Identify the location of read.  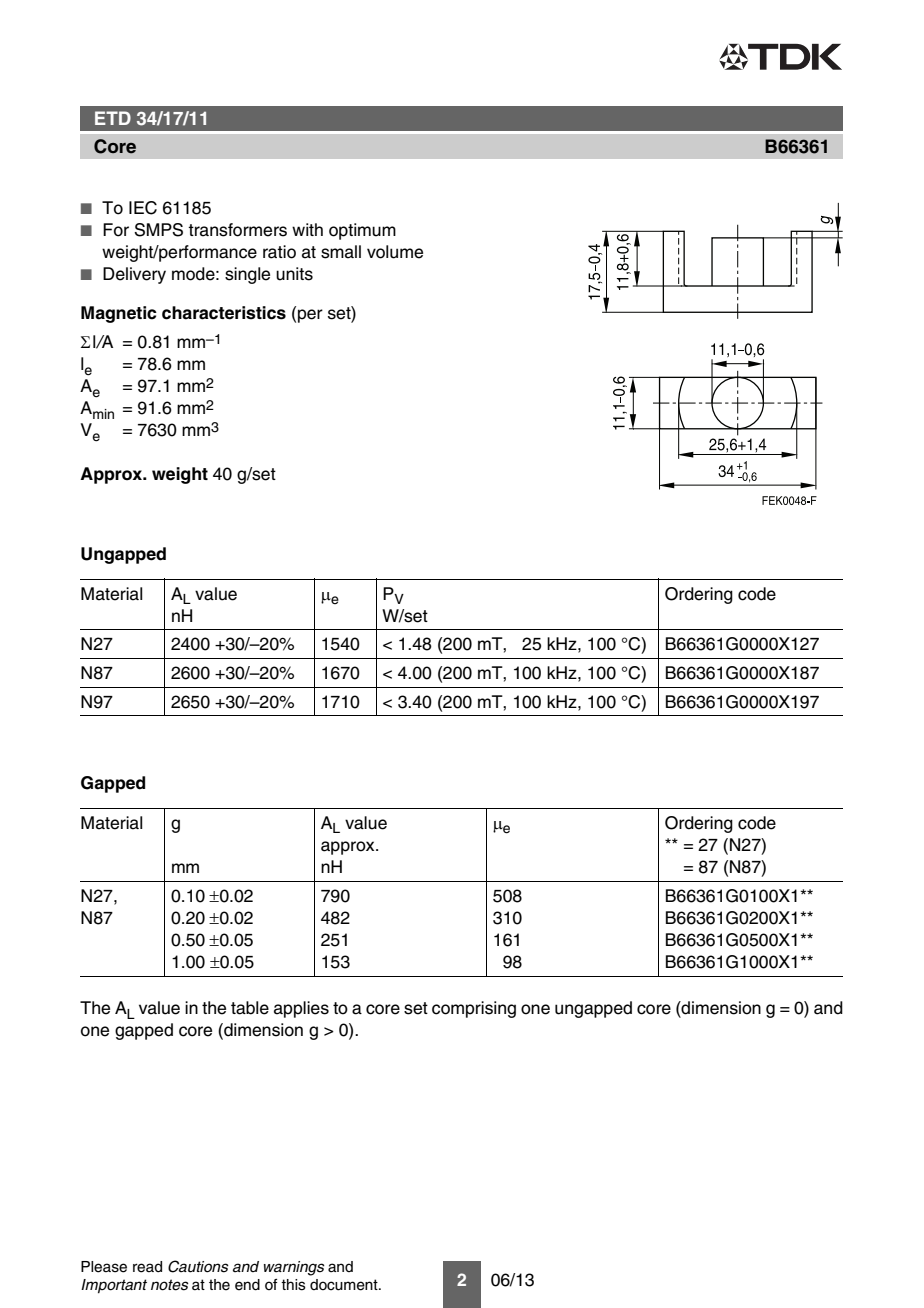
(147, 1267).
